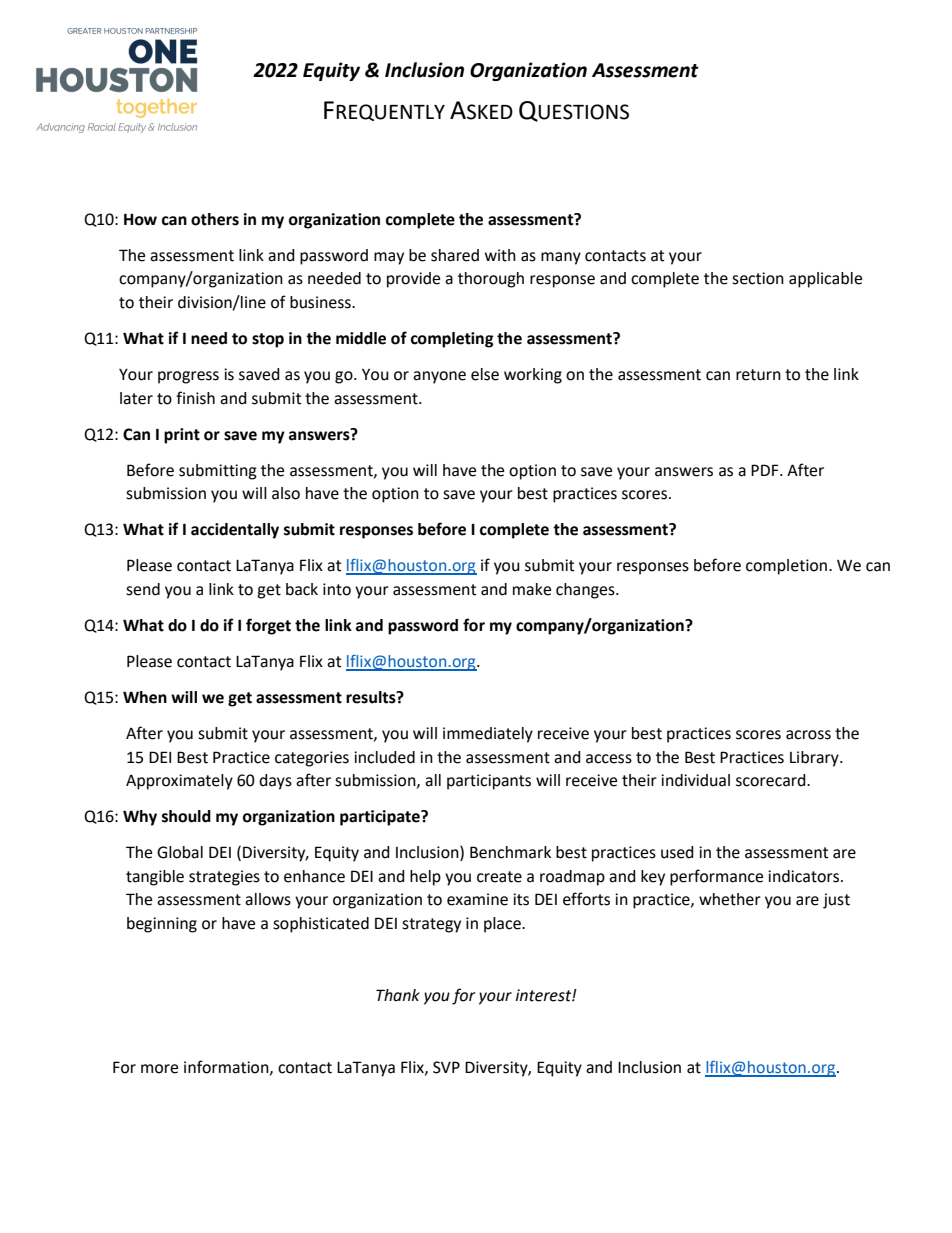  I want to click on whether, so click(730, 899).
